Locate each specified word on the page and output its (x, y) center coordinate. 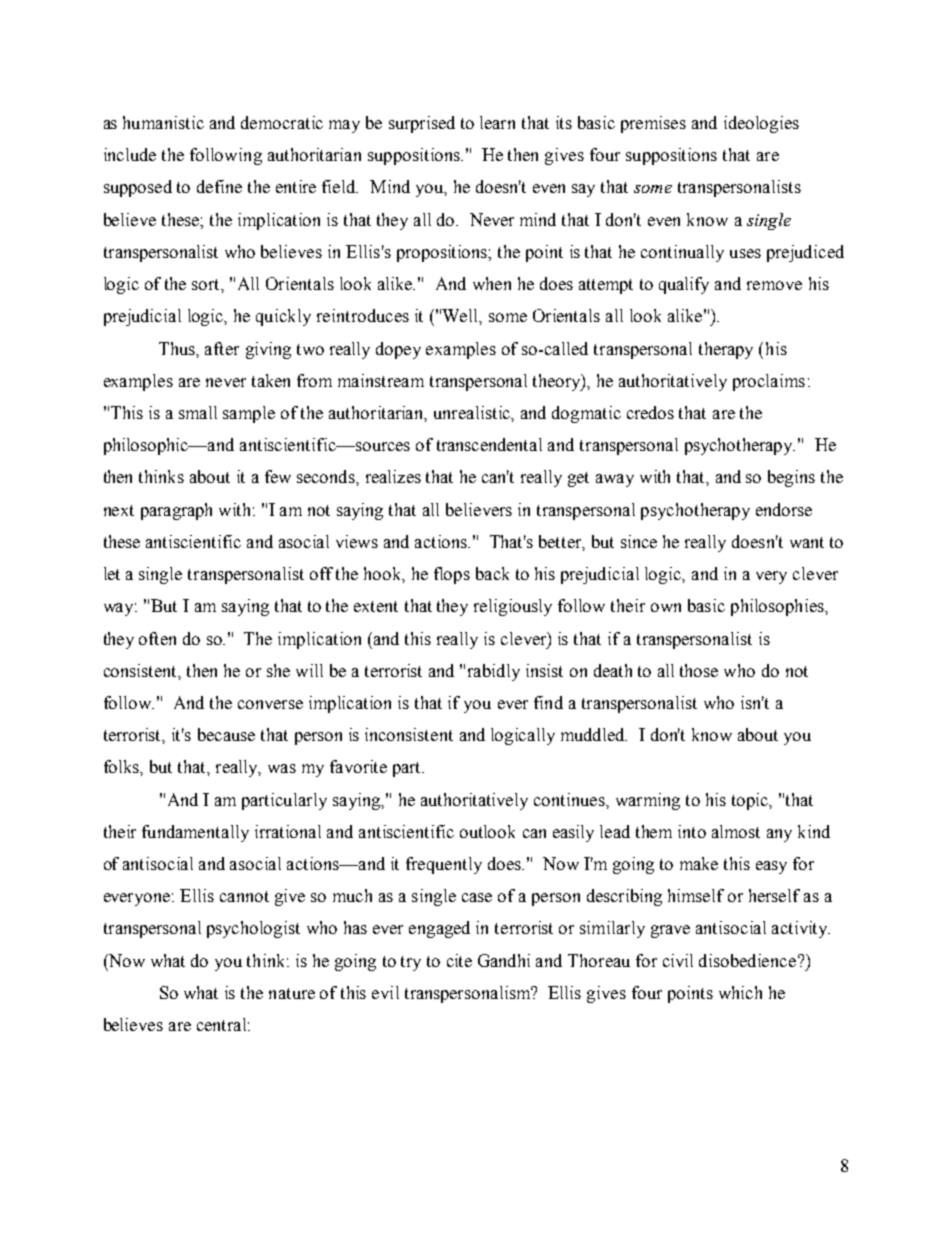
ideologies (761, 124)
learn (497, 122)
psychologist (253, 929)
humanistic (163, 122)
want (807, 542)
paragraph (176, 511)
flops (452, 575)
